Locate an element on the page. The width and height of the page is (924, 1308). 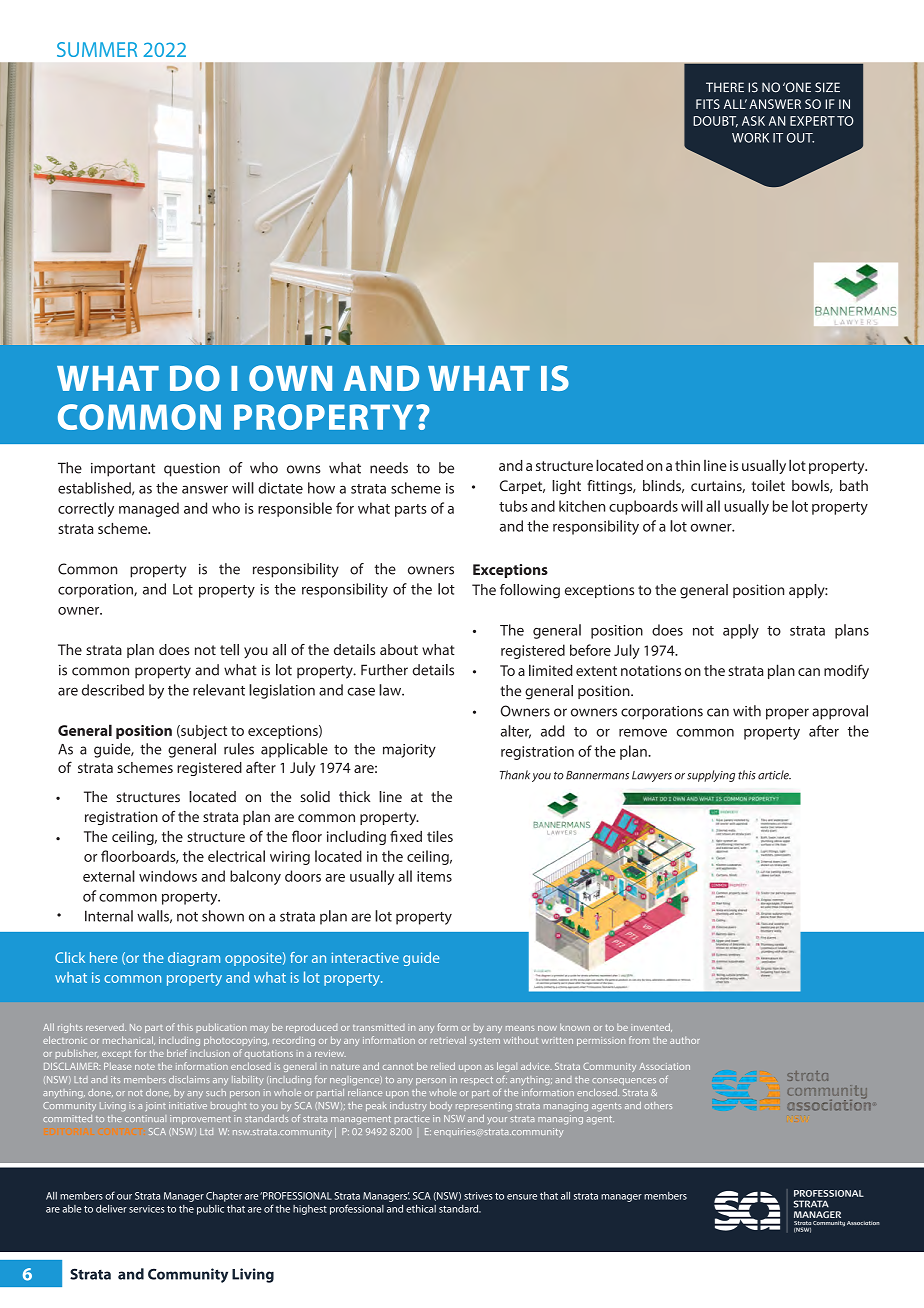
SUMMER is located at coordinates (97, 49).
